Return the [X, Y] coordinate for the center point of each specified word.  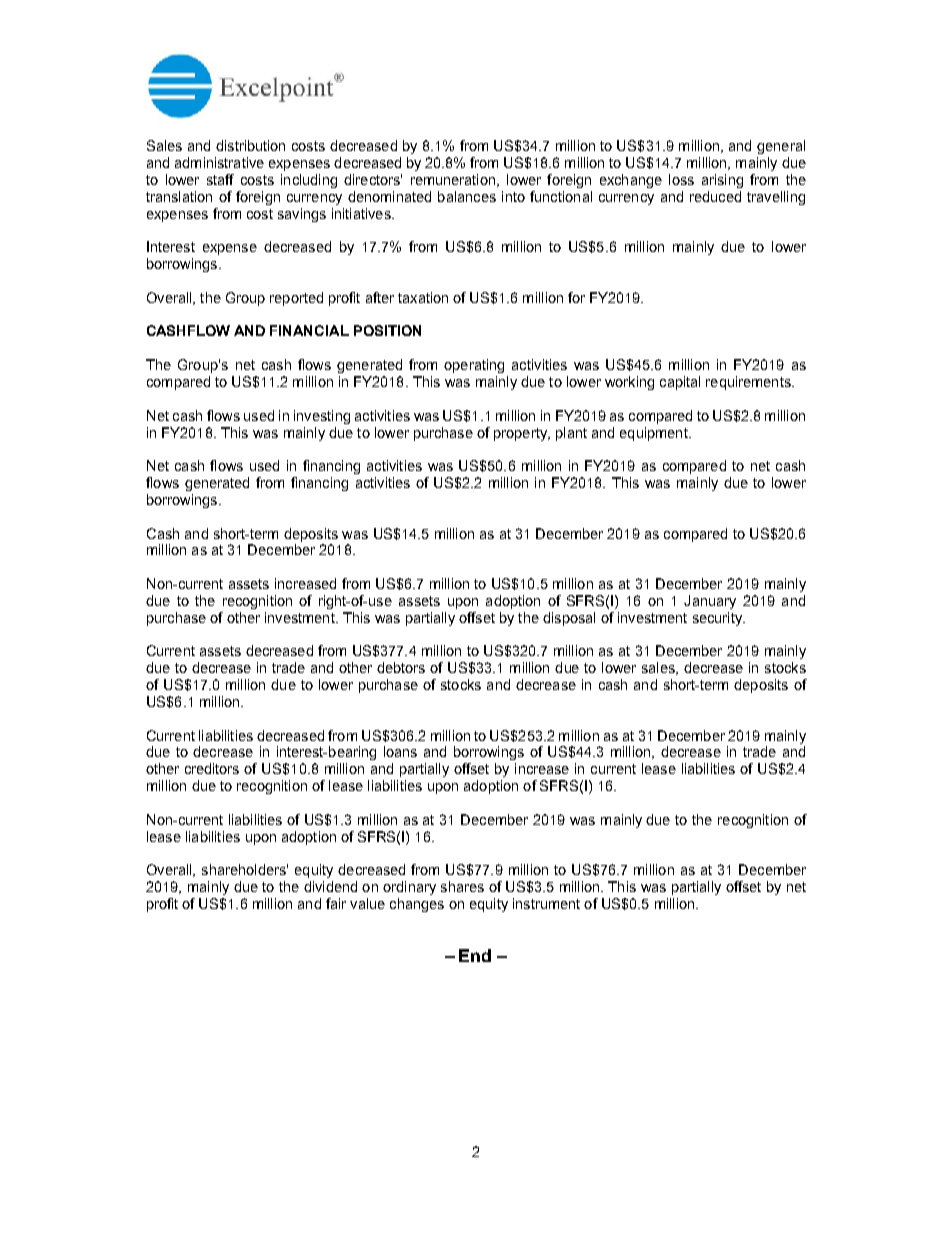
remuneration [453, 179]
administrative [219, 162]
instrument [546, 903]
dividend [330, 886]
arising [722, 181]
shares [462, 886]
